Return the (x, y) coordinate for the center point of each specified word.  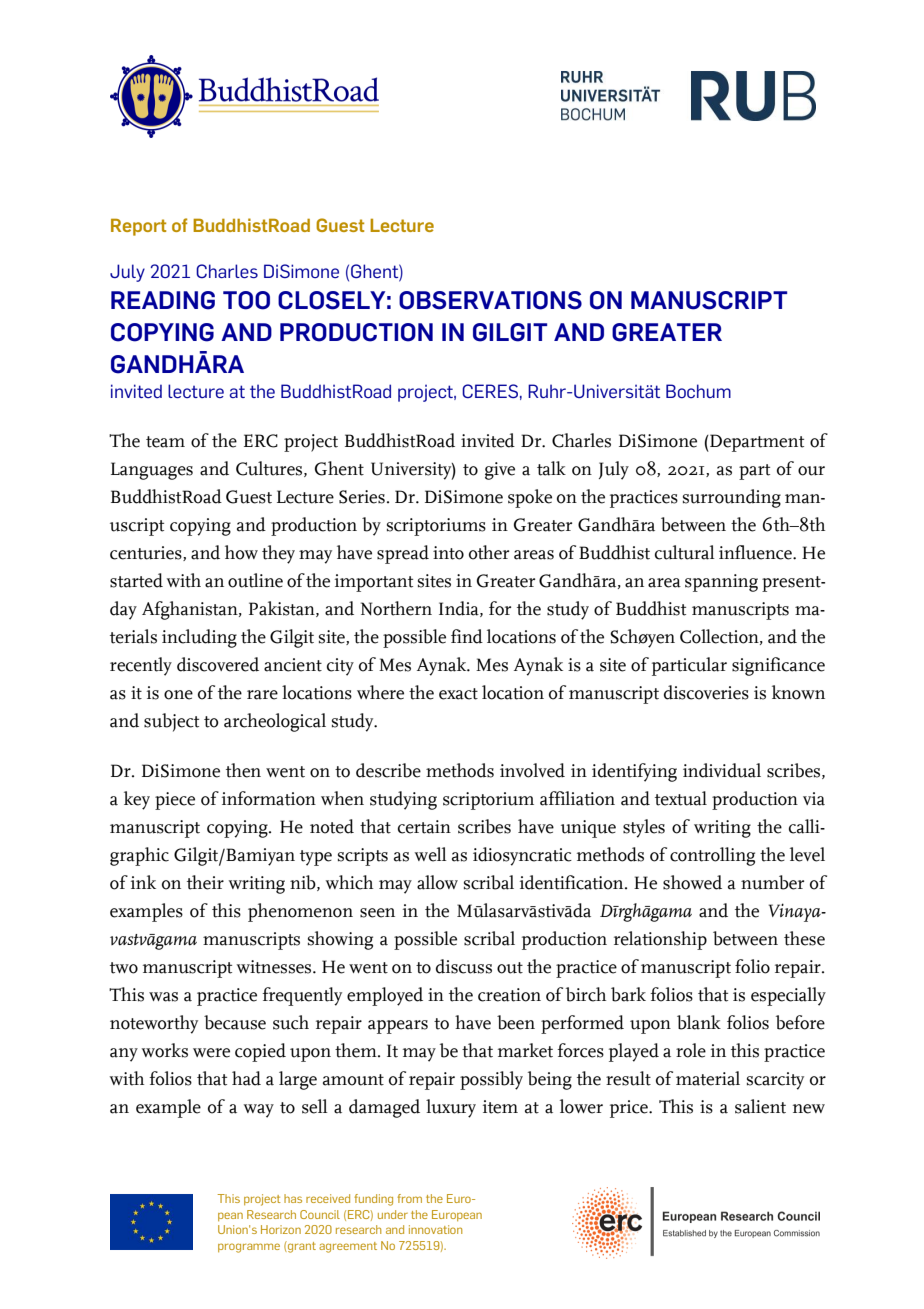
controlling (712, 856)
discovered (218, 664)
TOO (246, 300)
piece (175, 801)
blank (699, 1022)
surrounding (732, 498)
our (811, 471)
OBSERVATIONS (490, 300)
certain (424, 827)
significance (778, 666)
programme (249, 1248)
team (165, 442)
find (467, 636)
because (235, 1022)
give (500, 471)
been (516, 1022)
